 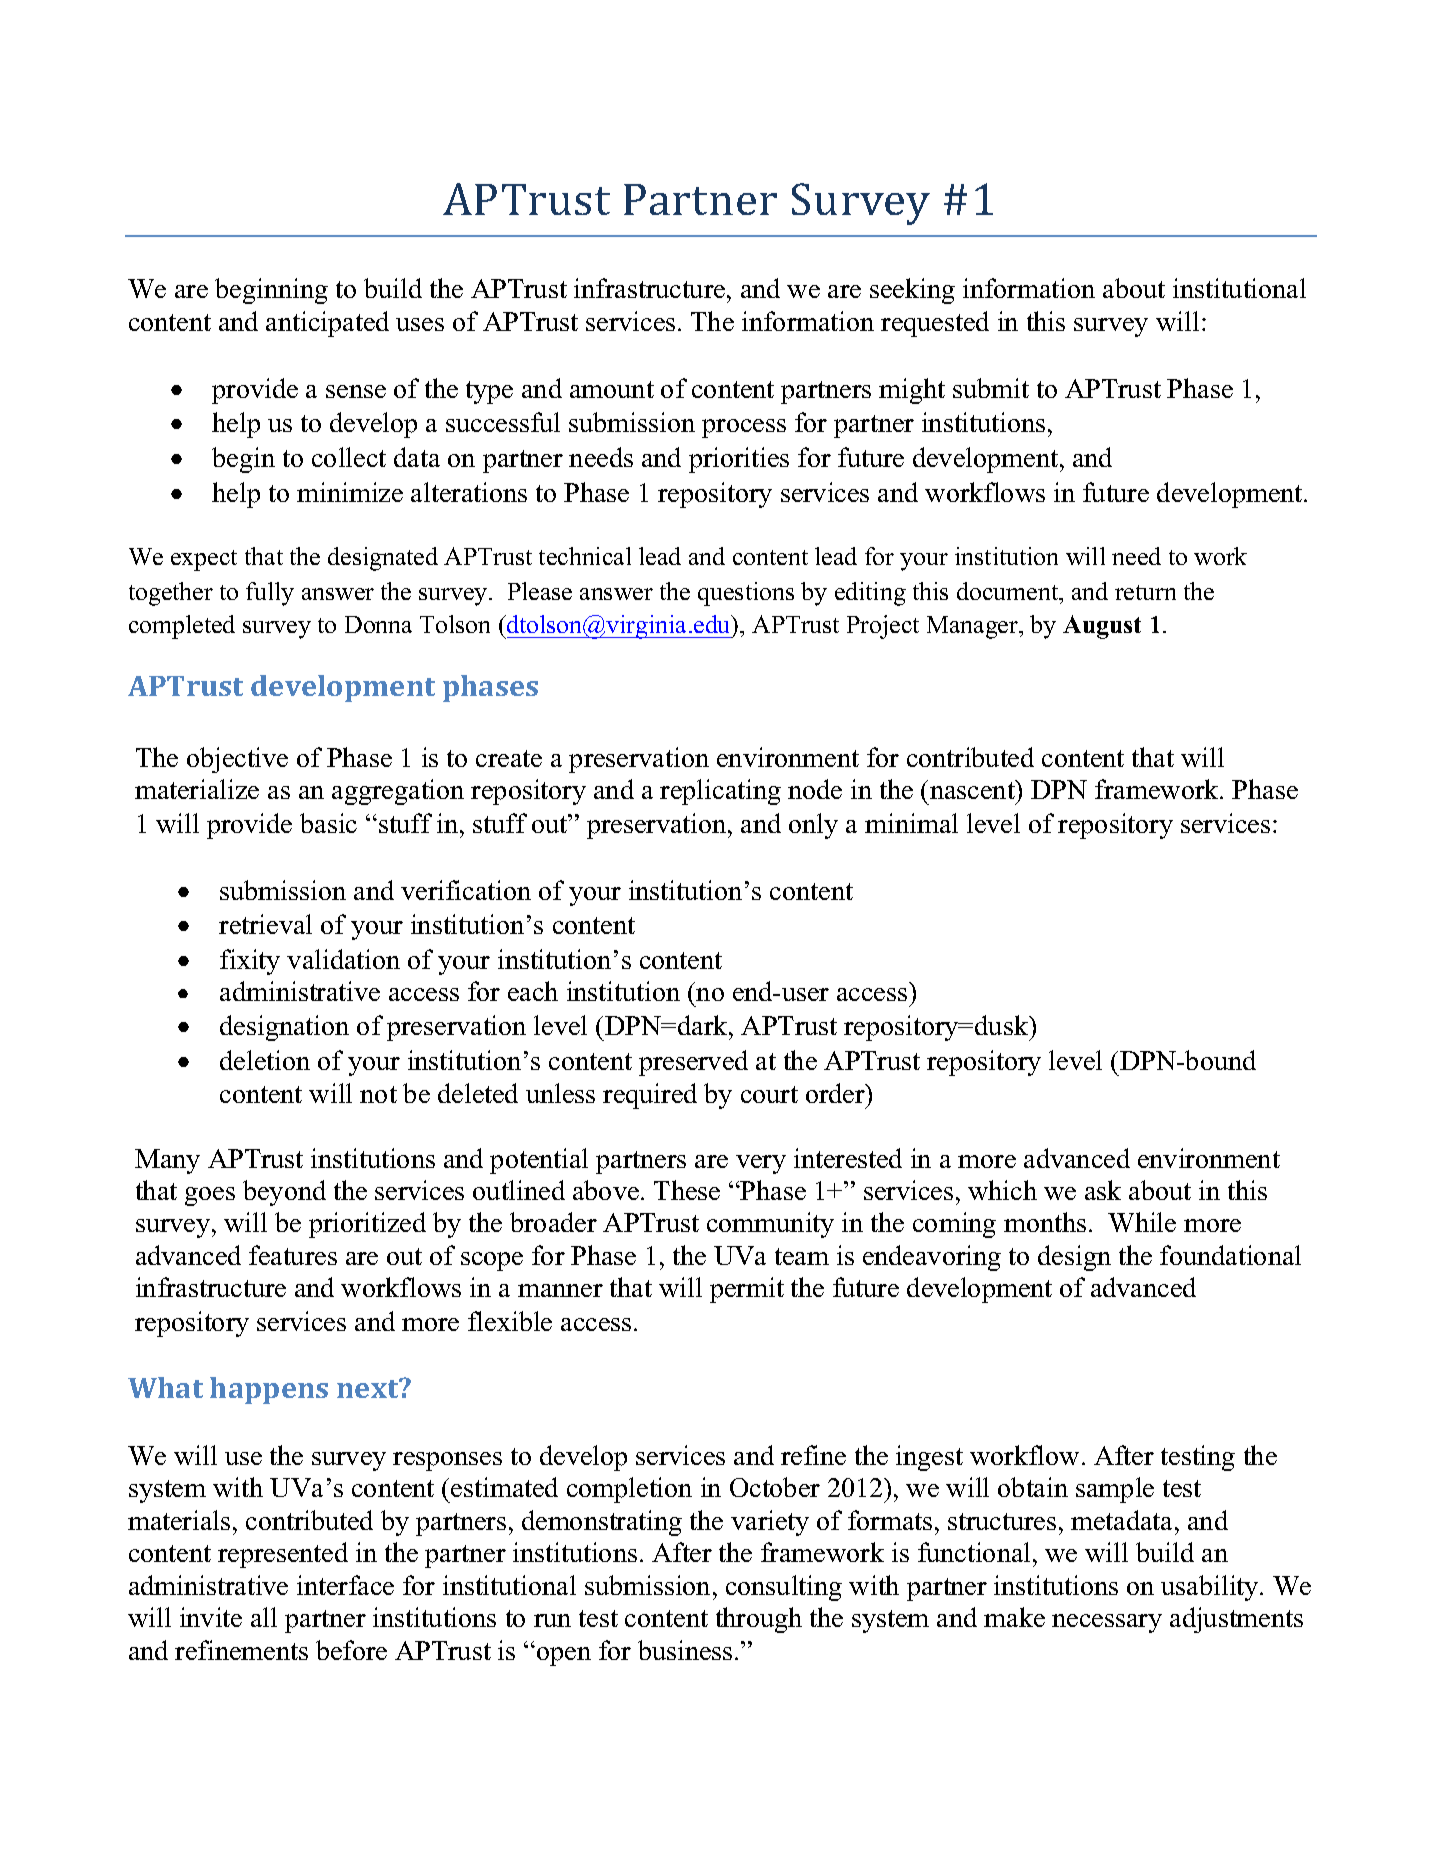 What do you see at coordinates (973, 790) in the screenshot?
I see `nascent` at bounding box center [973, 790].
